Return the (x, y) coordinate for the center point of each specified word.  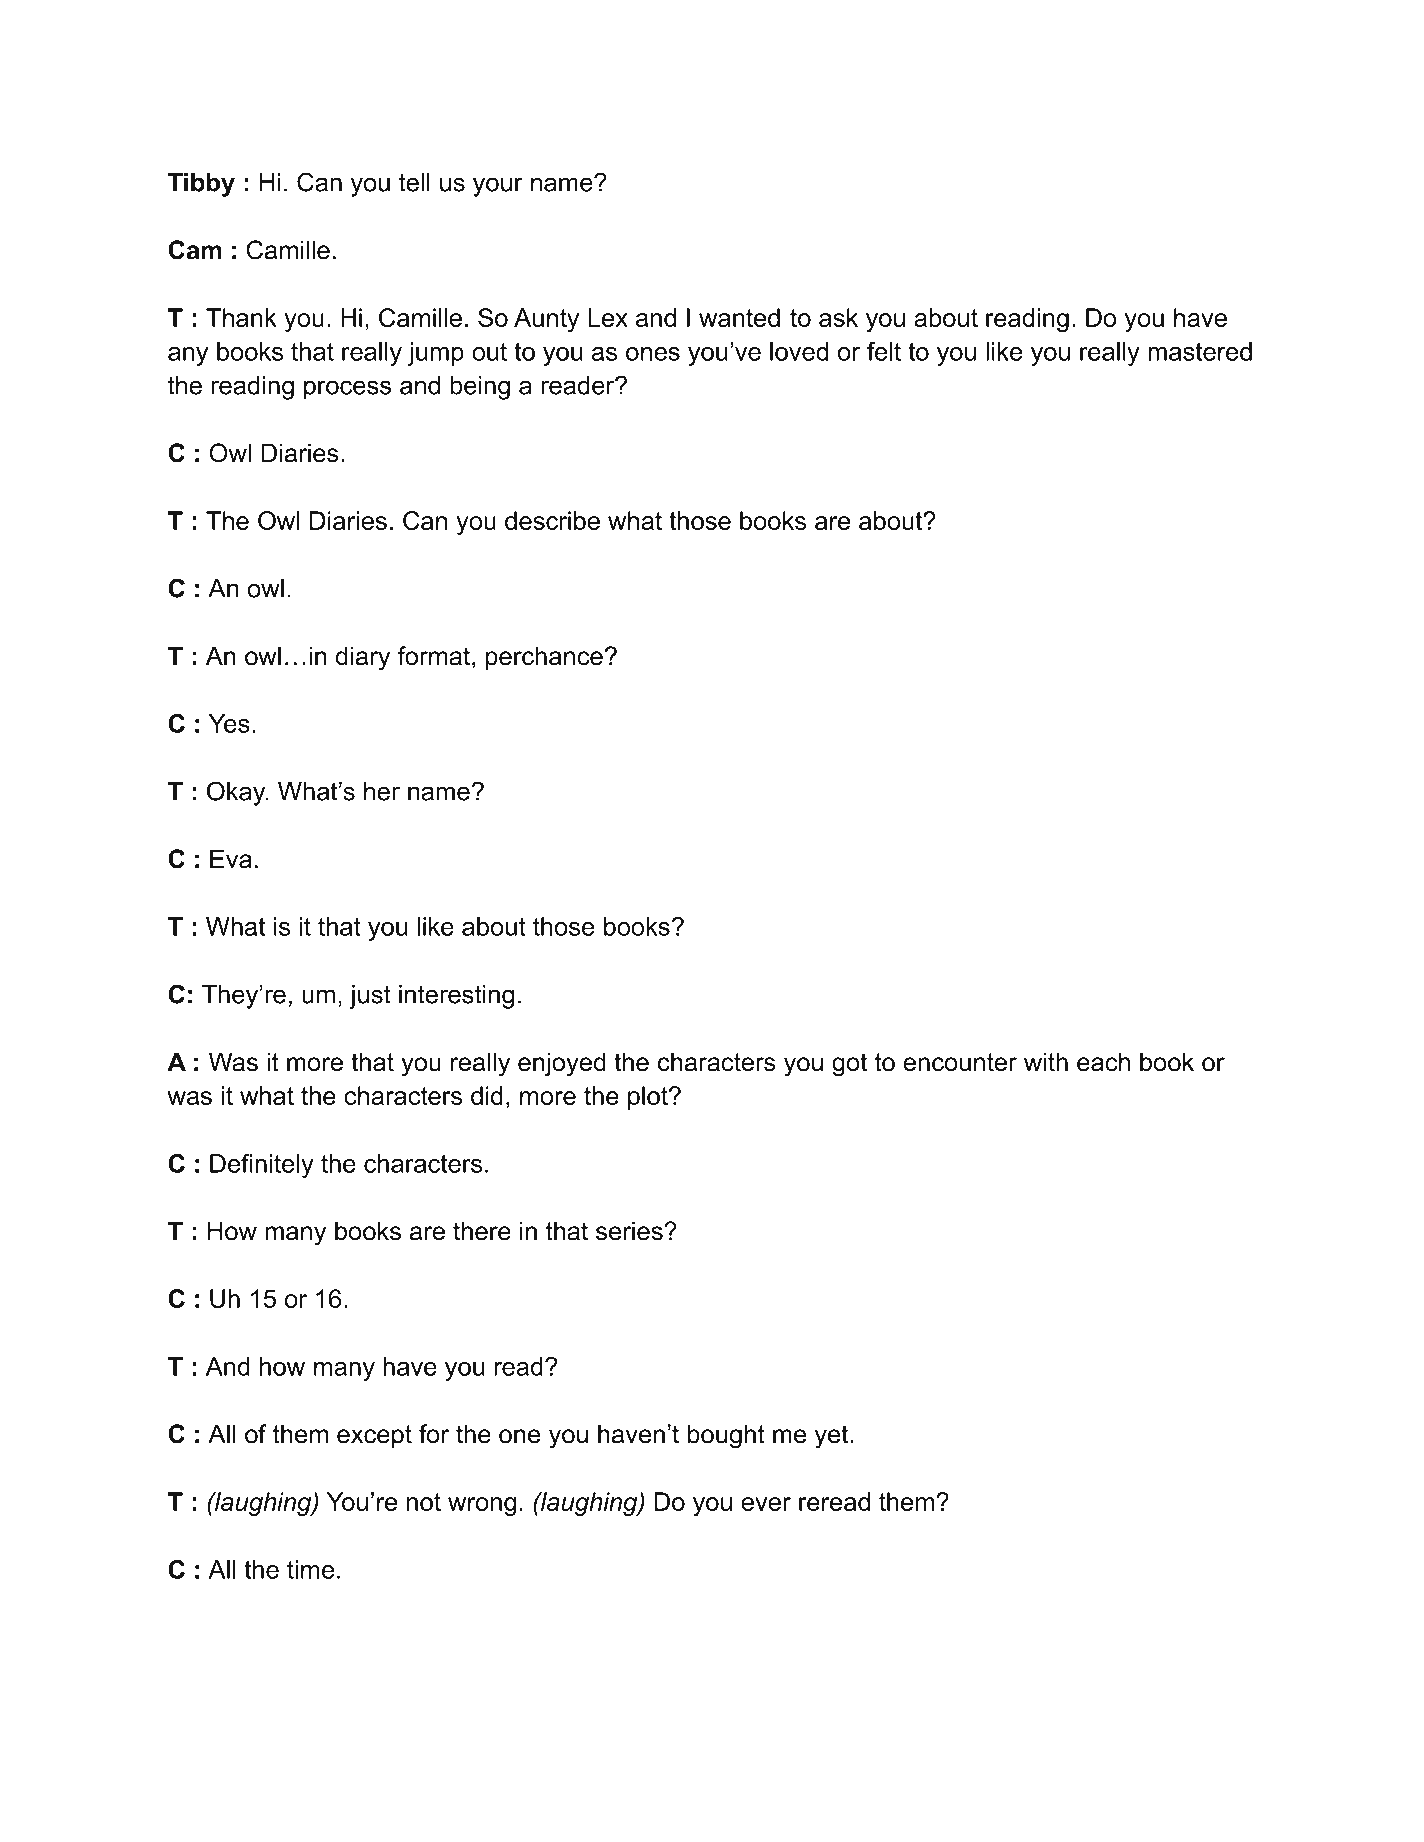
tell (414, 182)
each (1103, 1062)
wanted (739, 317)
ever (766, 1504)
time (310, 1569)
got (849, 1065)
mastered (1200, 351)
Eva (231, 859)
